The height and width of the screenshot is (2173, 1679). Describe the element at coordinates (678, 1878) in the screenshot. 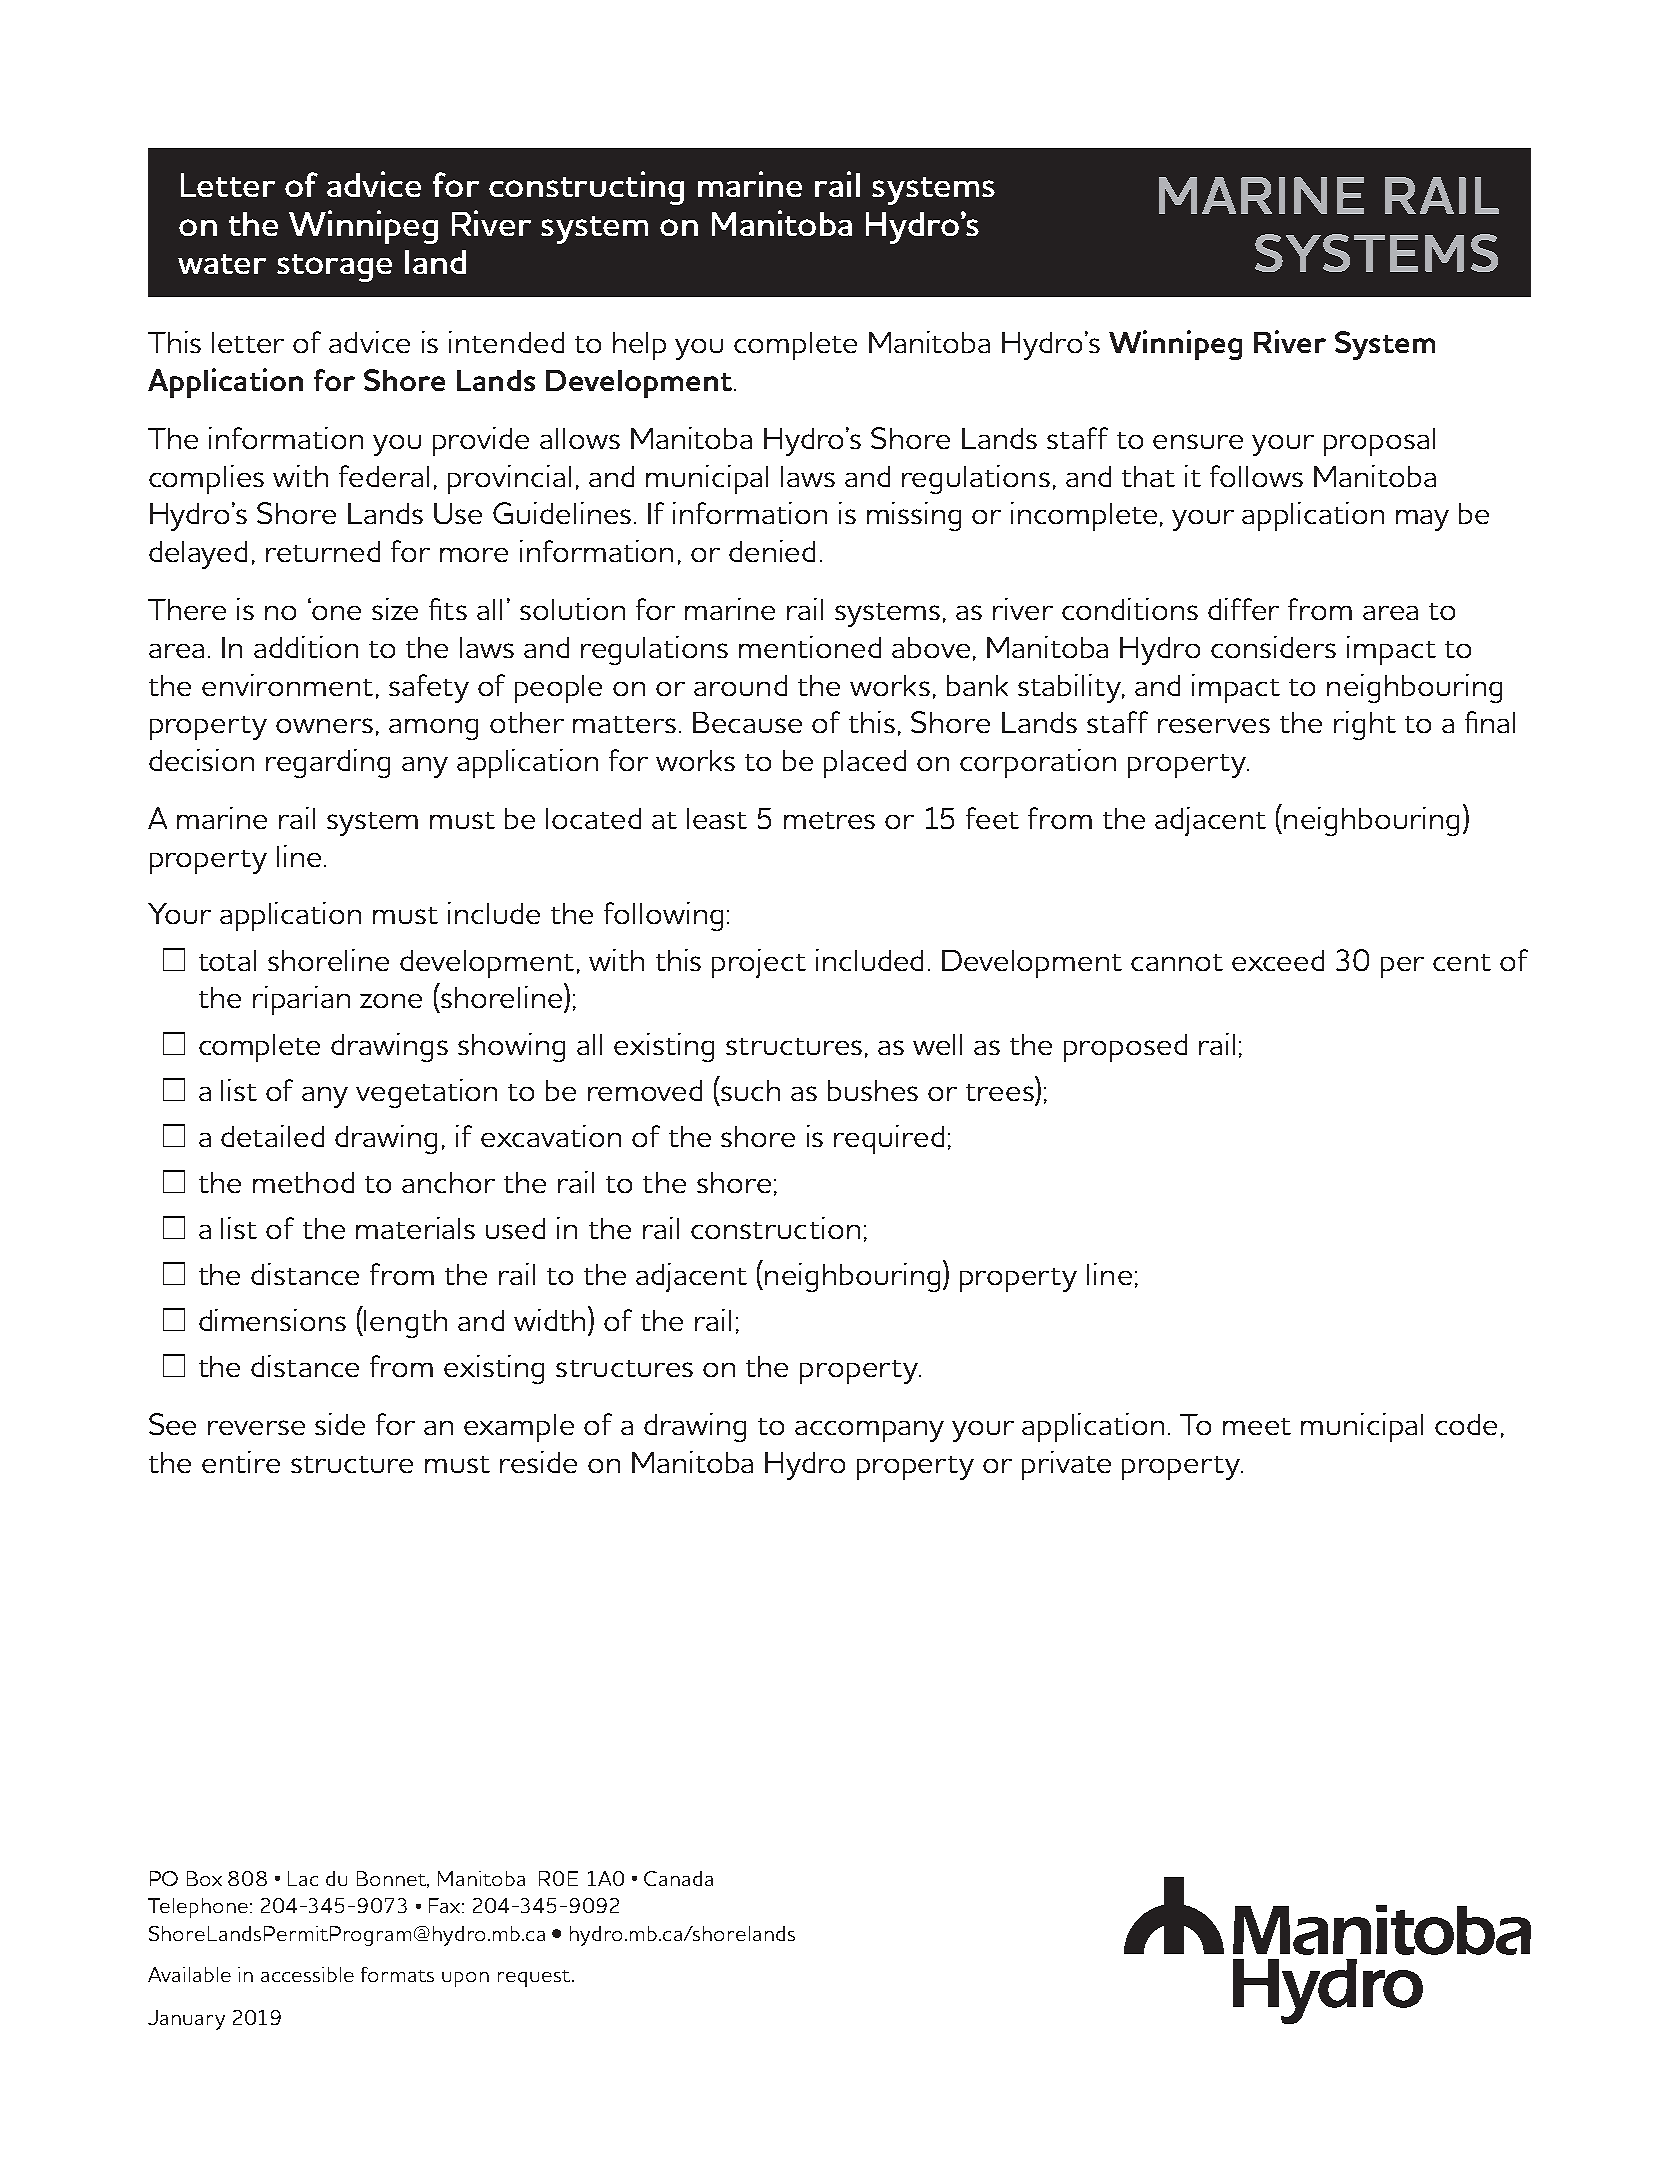

I see `Canada` at that location.
